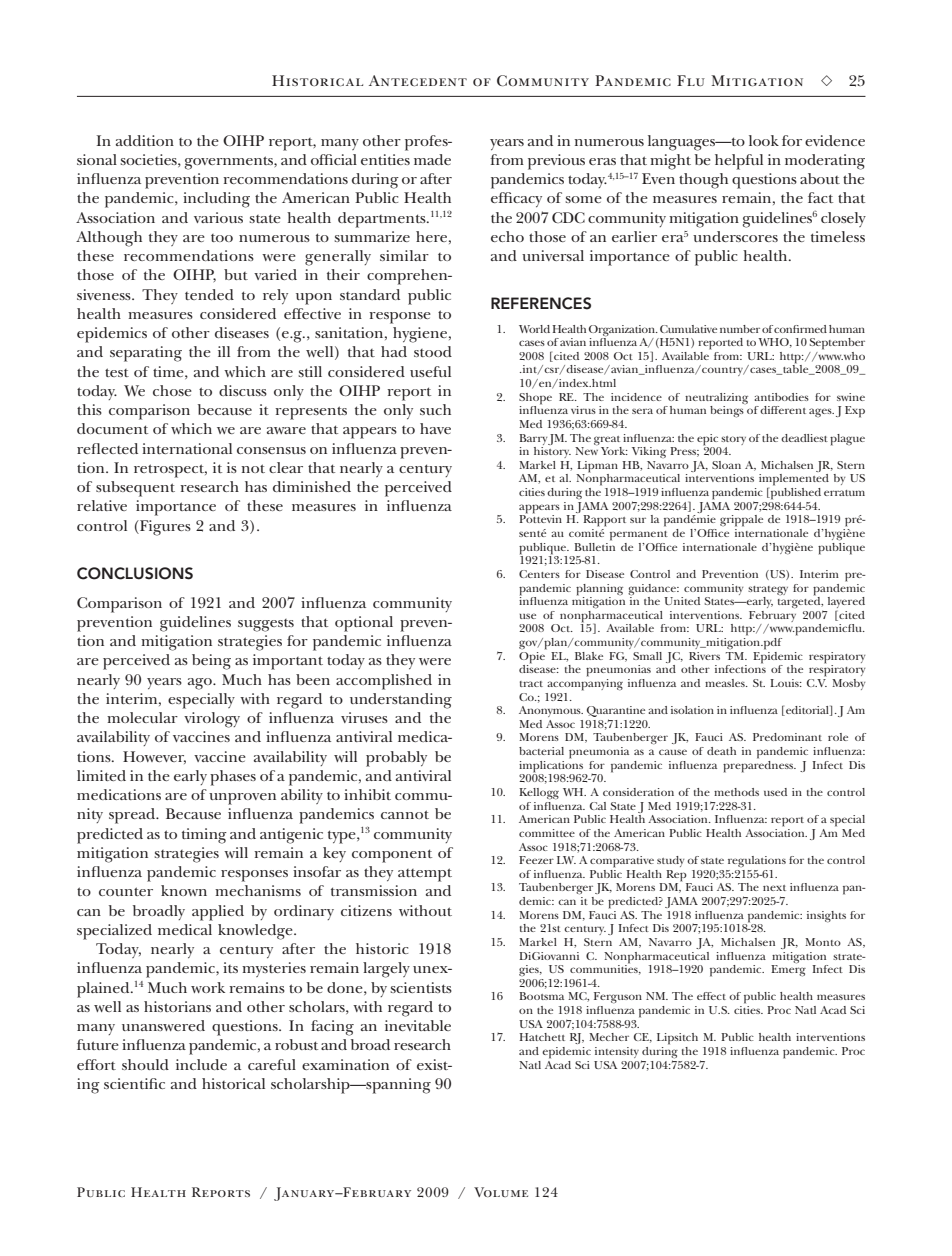 The width and height of the screenshot is (952, 1256). Describe the element at coordinates (201, 1064) in the screenshot. I see `include` at that location.
